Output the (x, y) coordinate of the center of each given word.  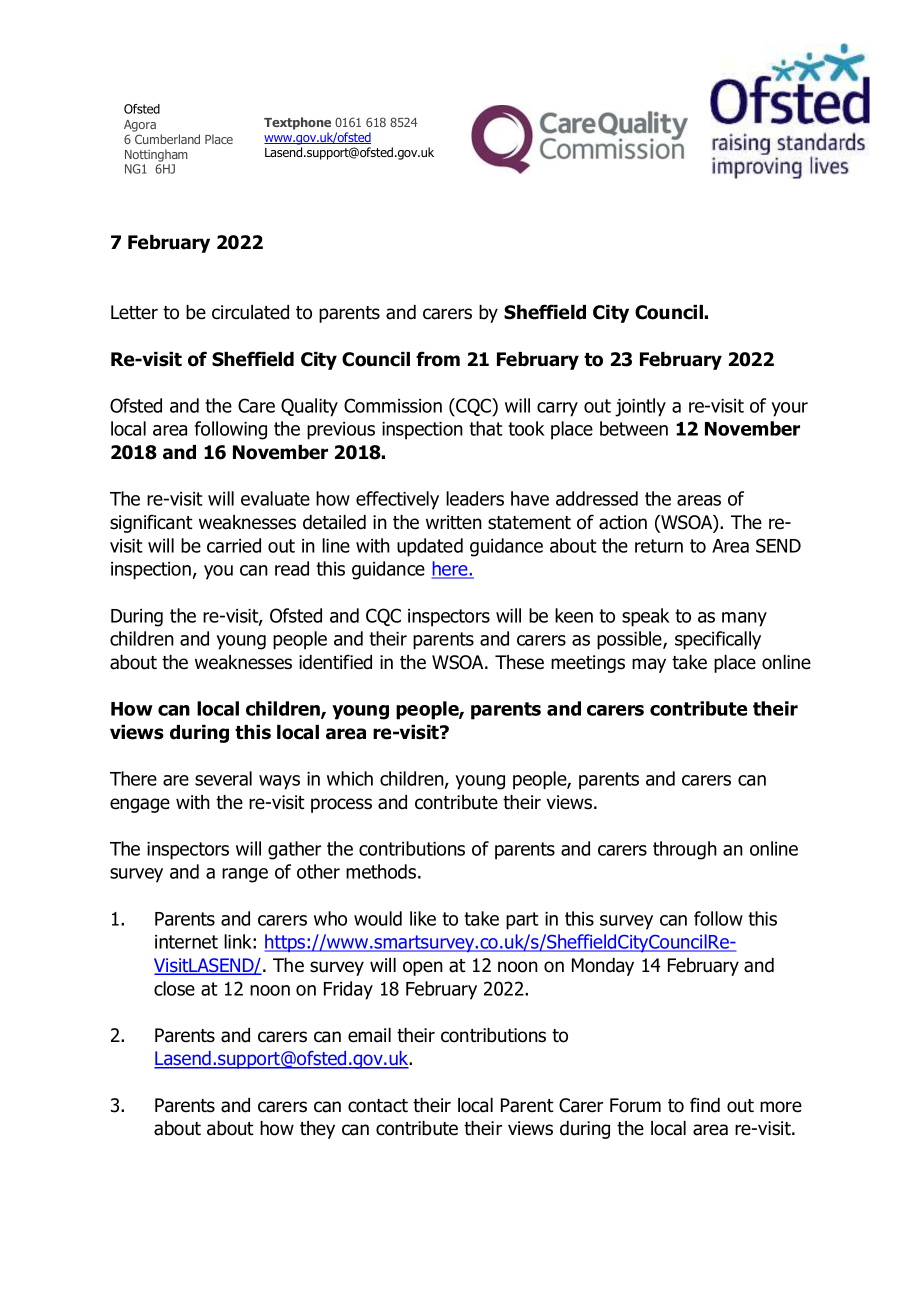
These (519, 662)
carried (234, 545)
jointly (640, 407)
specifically (718, 640)
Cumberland (167, 139)
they (317, 1130)
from (438, 359)
